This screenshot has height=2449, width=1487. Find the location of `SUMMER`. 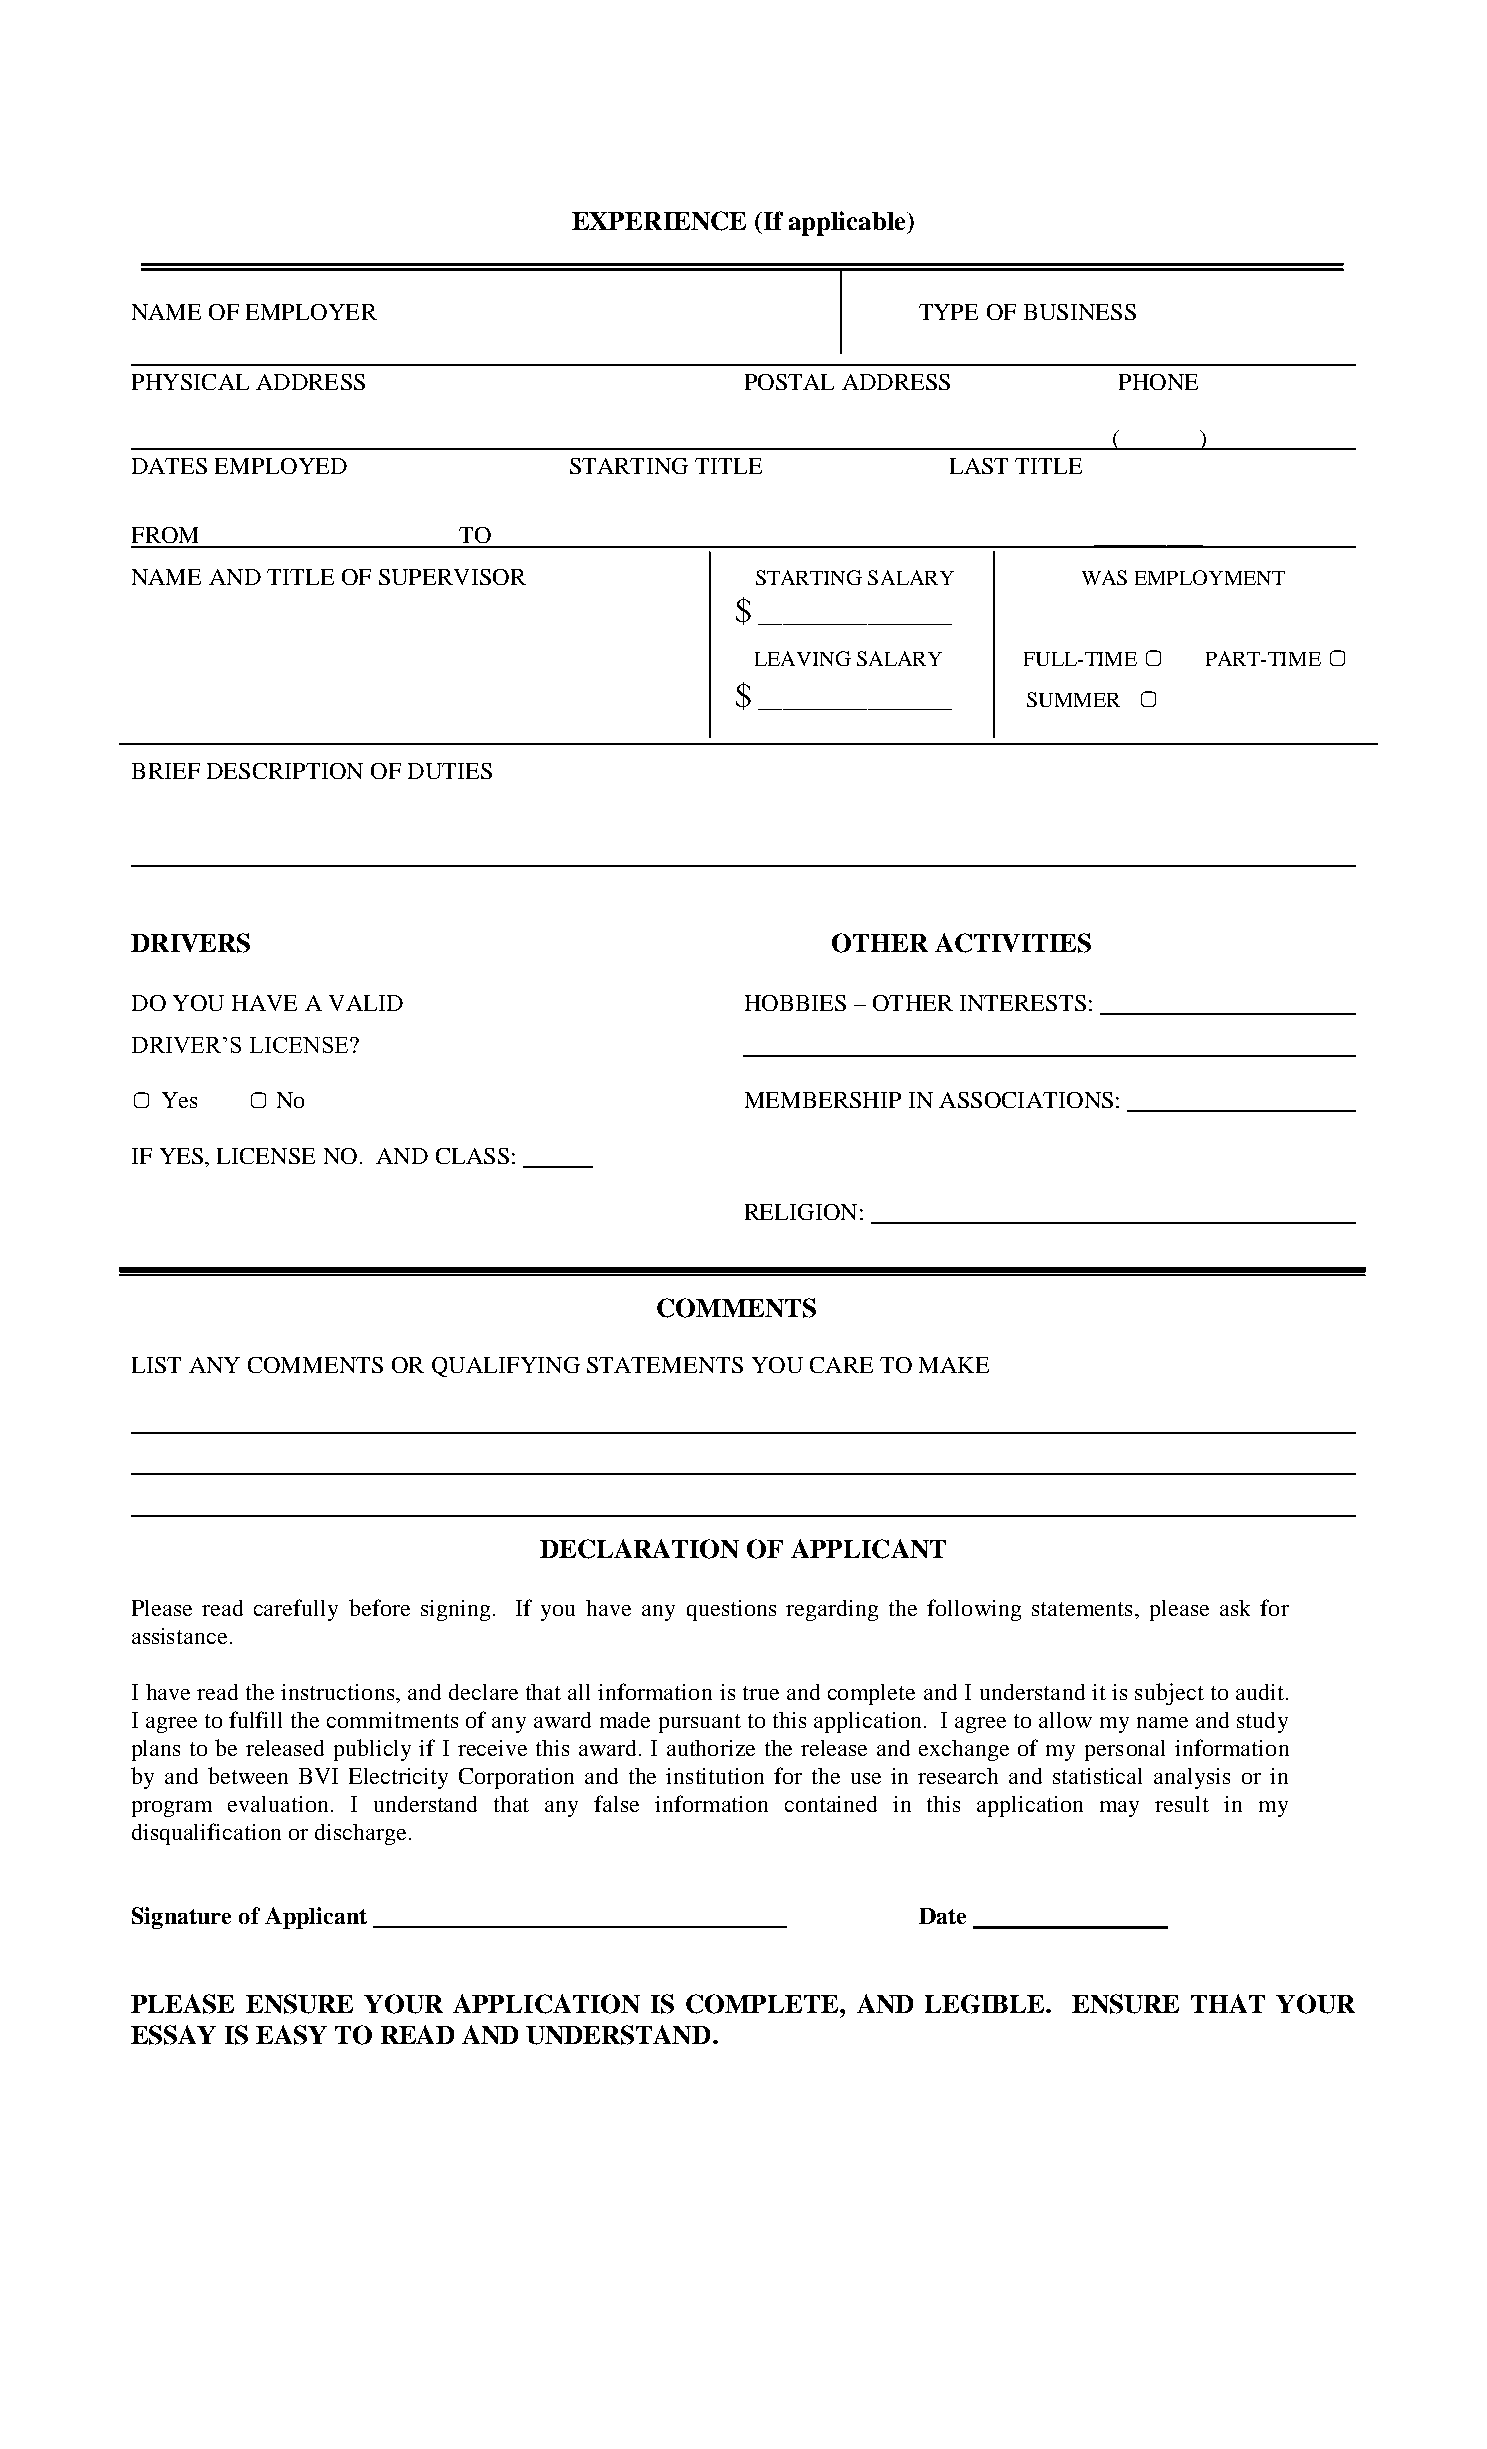

SUMMER is located at coordinates (1073, 699).
